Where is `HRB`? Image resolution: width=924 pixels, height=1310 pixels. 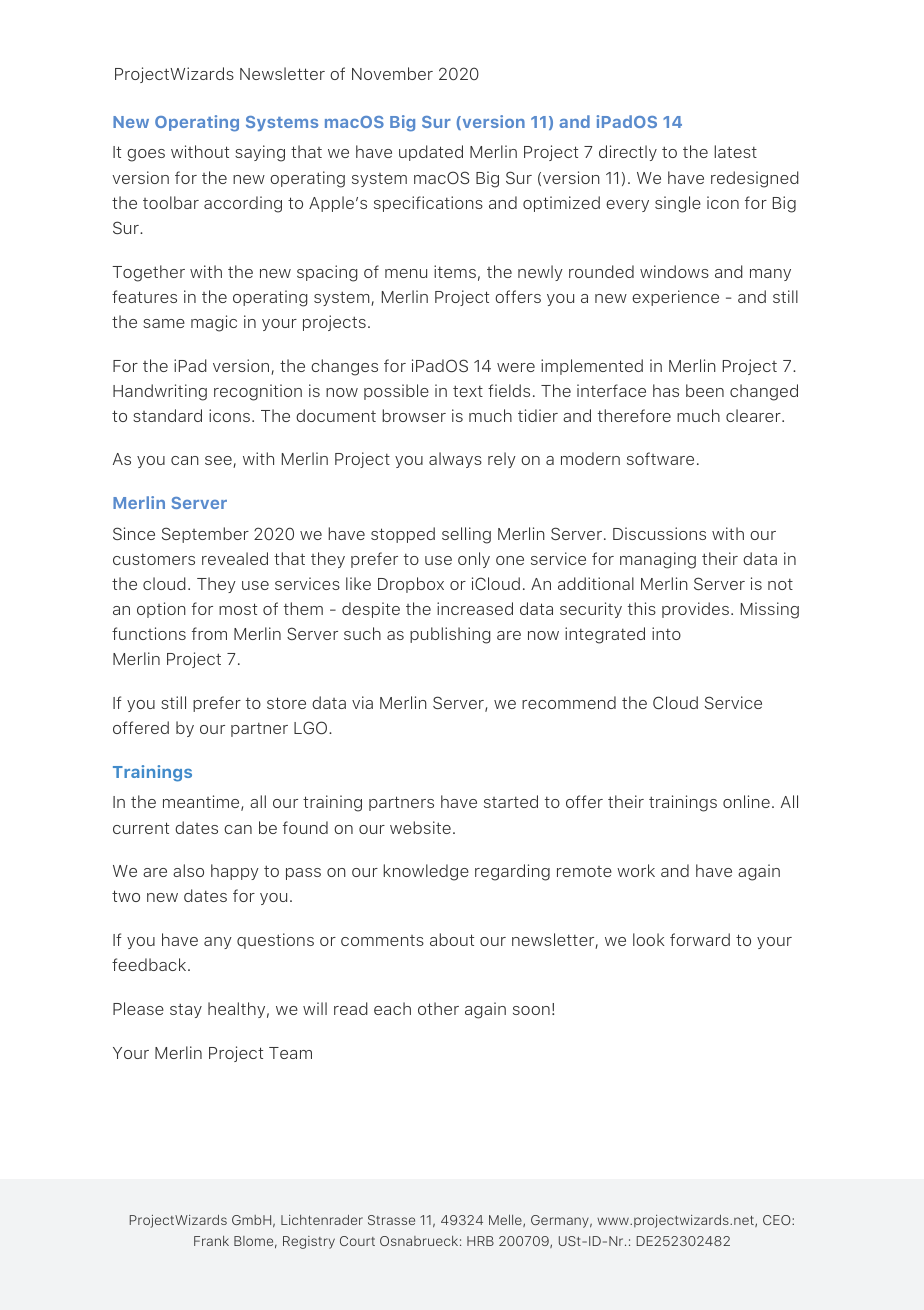
HRB is located at coordinates (480, 1241).
